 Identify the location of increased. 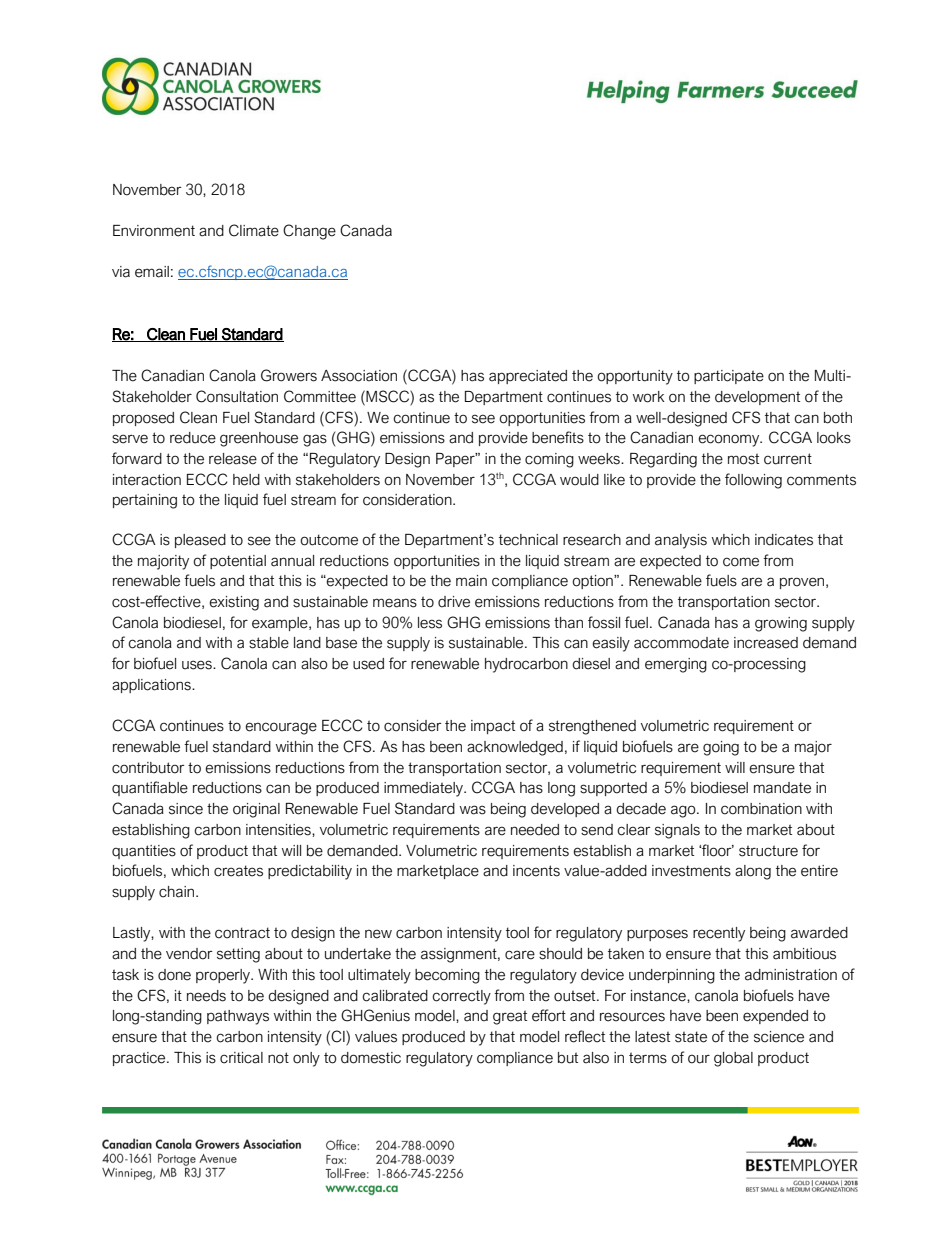
(766, 643).
